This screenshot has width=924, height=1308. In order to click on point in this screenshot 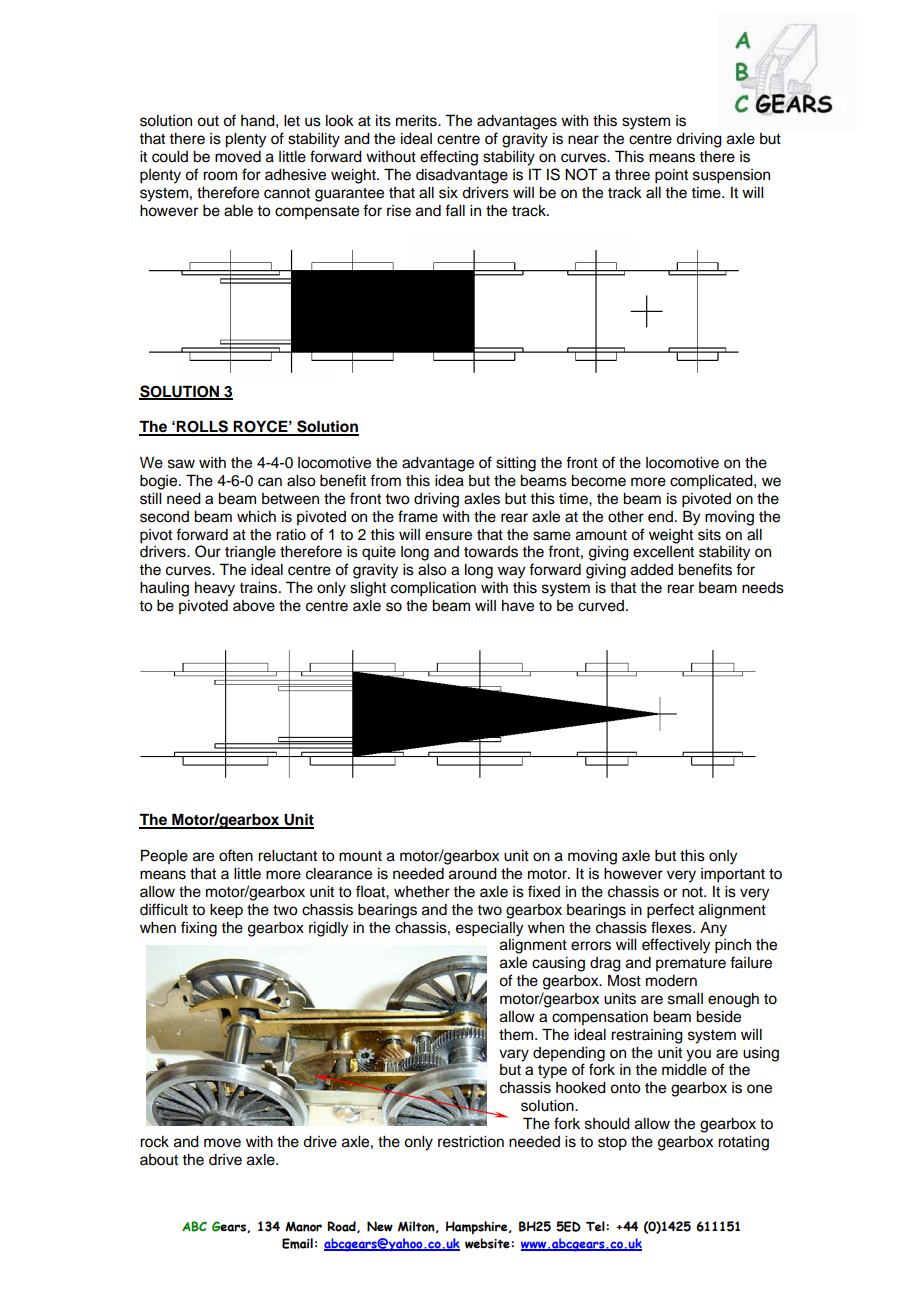, I will do `click(671, 176)`.
